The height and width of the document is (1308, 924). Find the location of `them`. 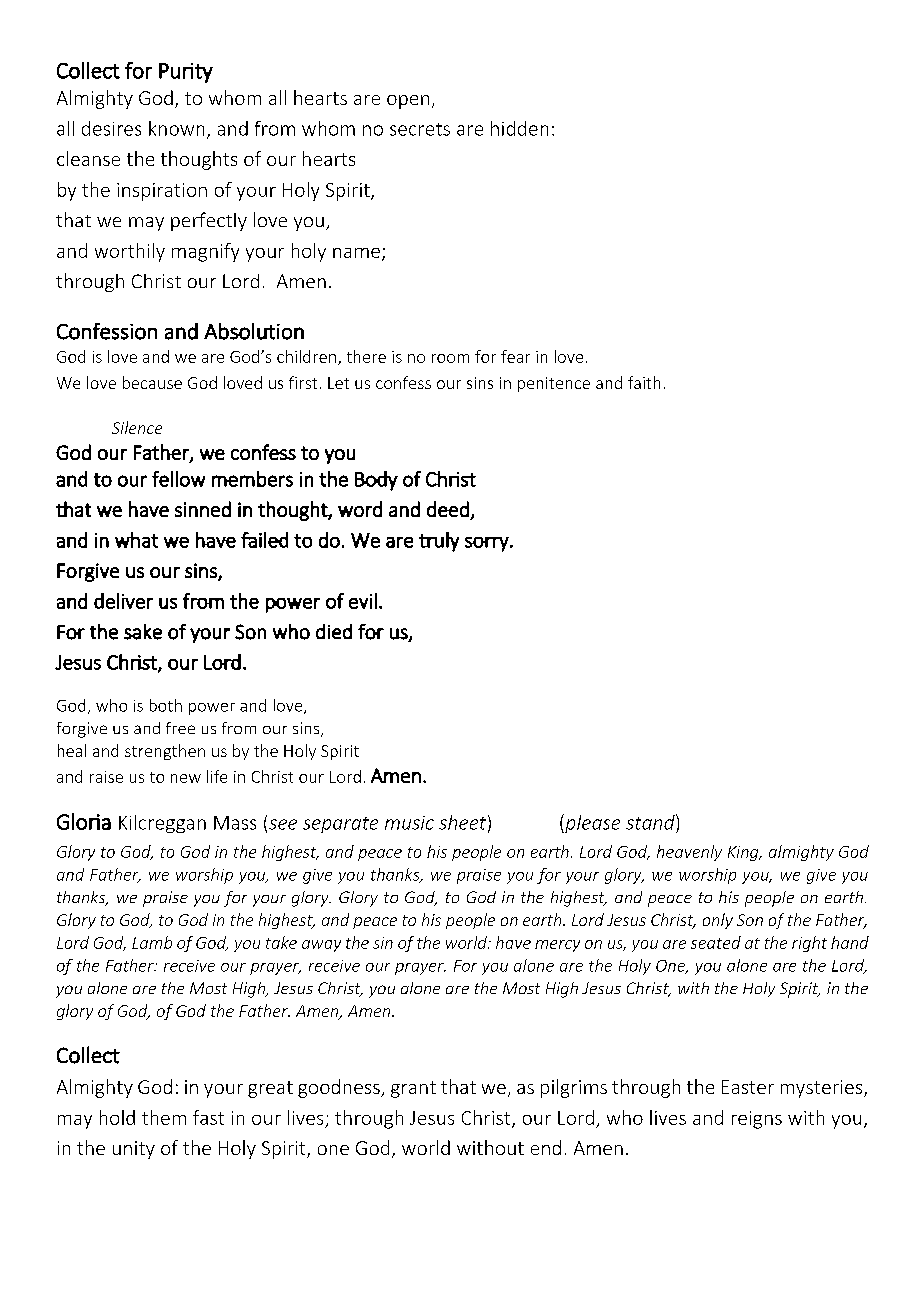

them is located at coordinates (164, 1117).
